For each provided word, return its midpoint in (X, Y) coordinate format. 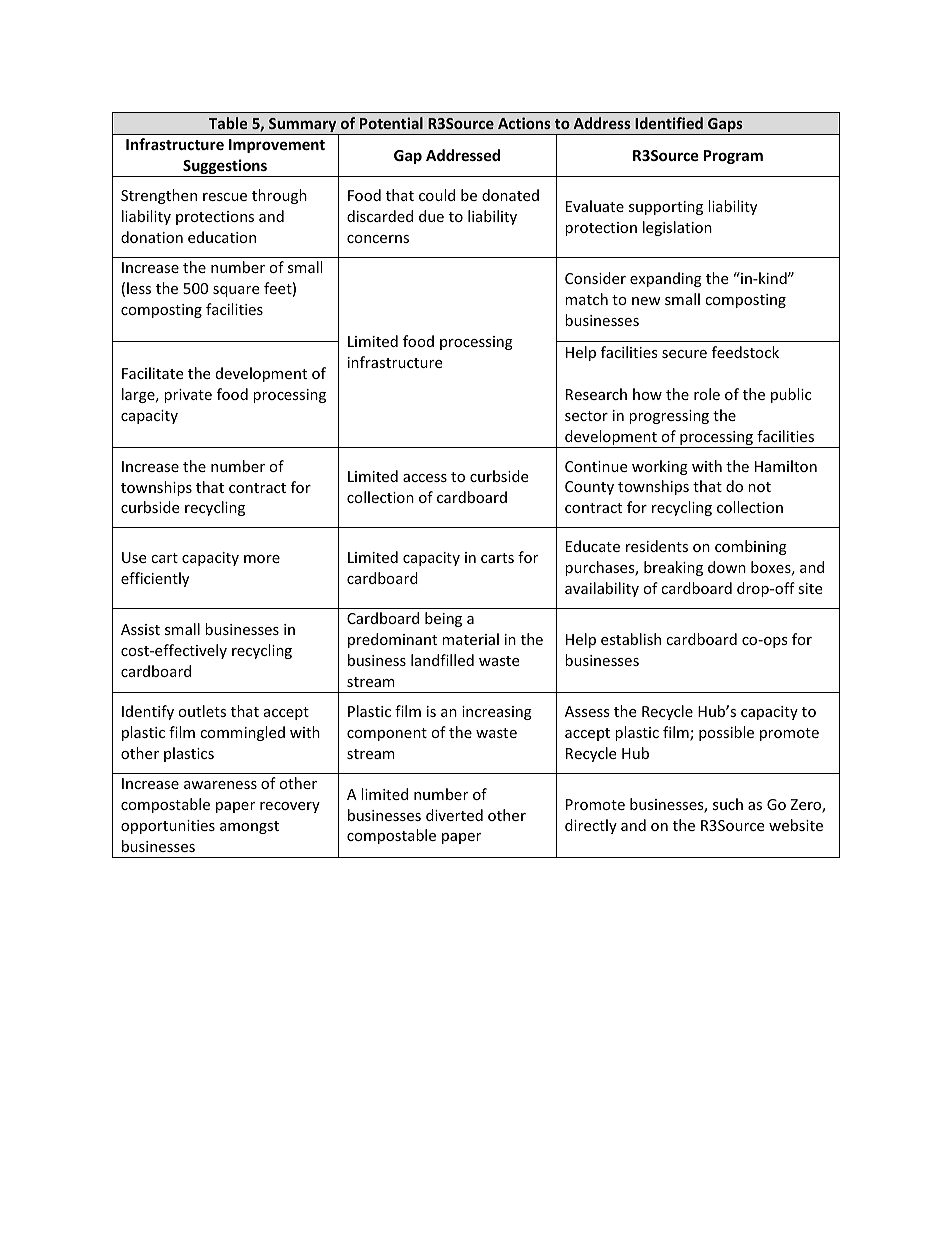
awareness (220, 785)
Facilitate (152, 373)
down (727, 567)
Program (733, 157)
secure (684, 354)
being (443, 619)
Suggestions (225, 168)
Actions (524, 123)
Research (596, 394)
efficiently (155, 579)
